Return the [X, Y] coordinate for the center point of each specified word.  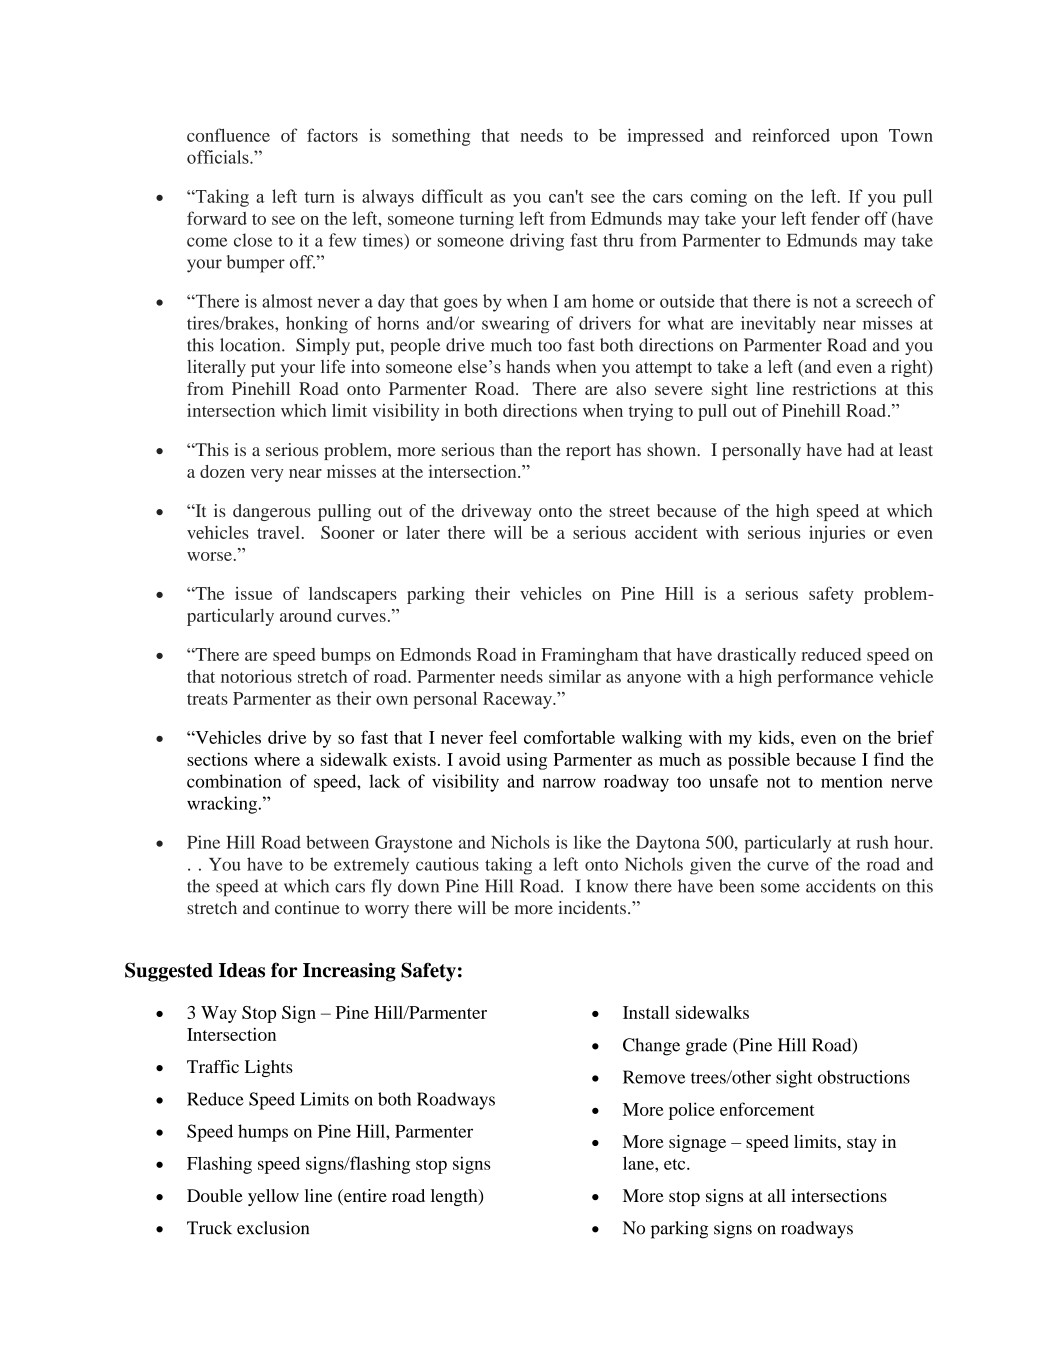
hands [528, 366]
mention [852, 781]
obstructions [864, 1077]
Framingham [589, 656]
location [251, 345]
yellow [273, 1197]
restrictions [834, 388]
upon [859, 139]
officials [219, 157]
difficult [452, 196]
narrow [569, 783]
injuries [837, 534]
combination [234, 781]
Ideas [242, 970]
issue [253, 593]
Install [646, 1012]
